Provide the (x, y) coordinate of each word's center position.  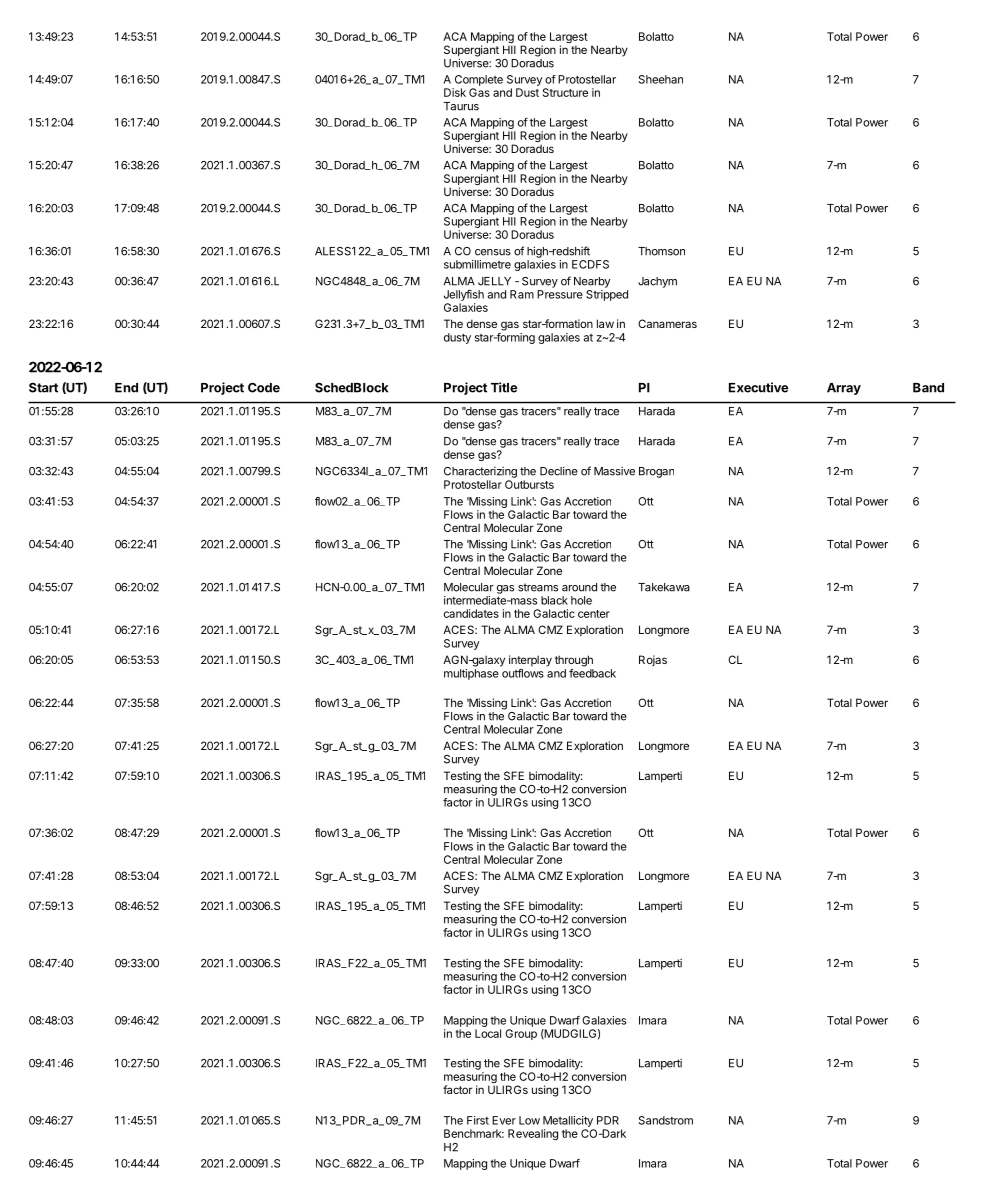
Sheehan (661, 79)
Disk (455, 92)
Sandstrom (666, 1120)
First (478, 1120)
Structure (565, 92)
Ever (504, 1120)
